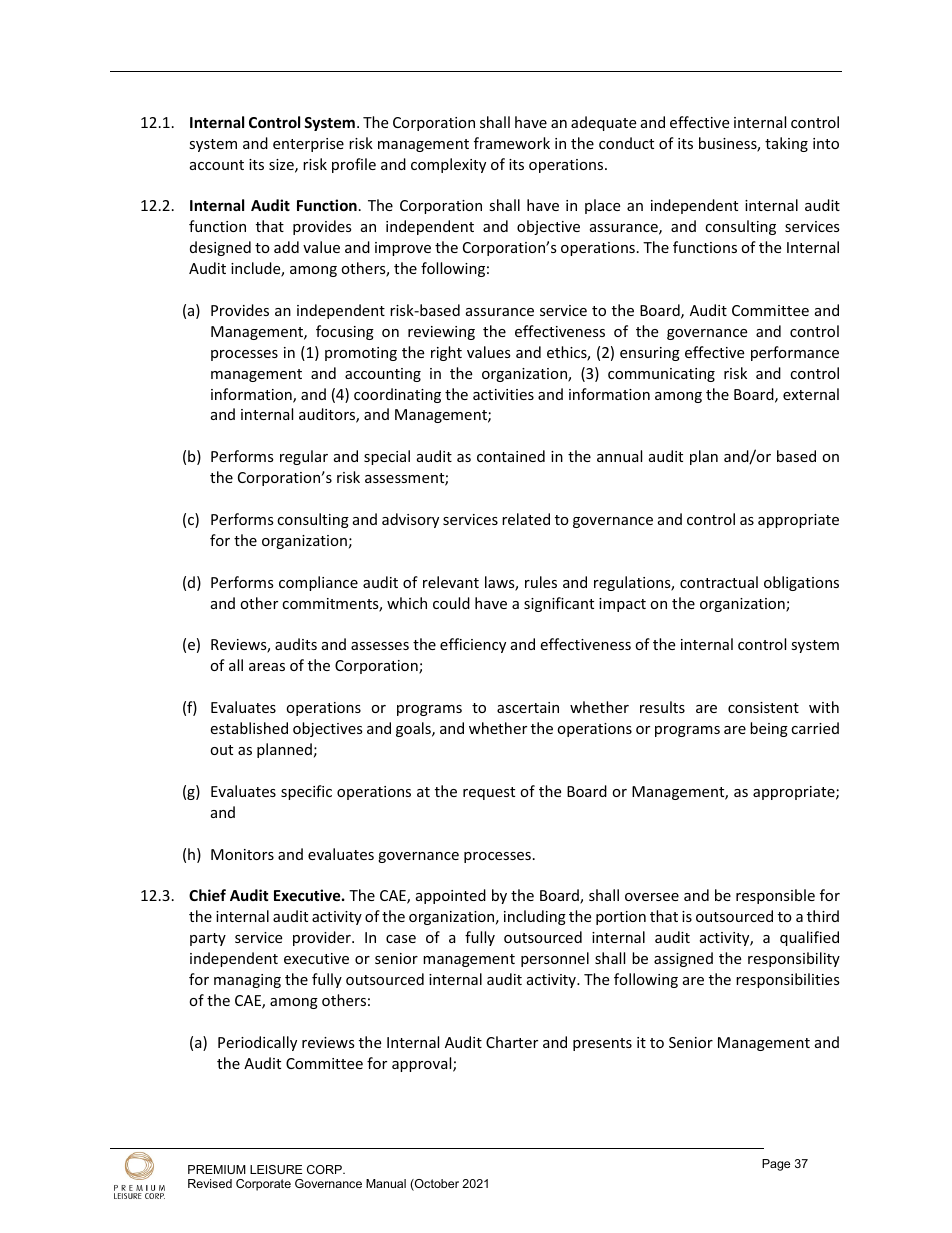 The height and width of the image is (1233, 952). What do you see at coordinates (763, 707) in the image?
I see `consistent` at bounding box center [763, 707].
